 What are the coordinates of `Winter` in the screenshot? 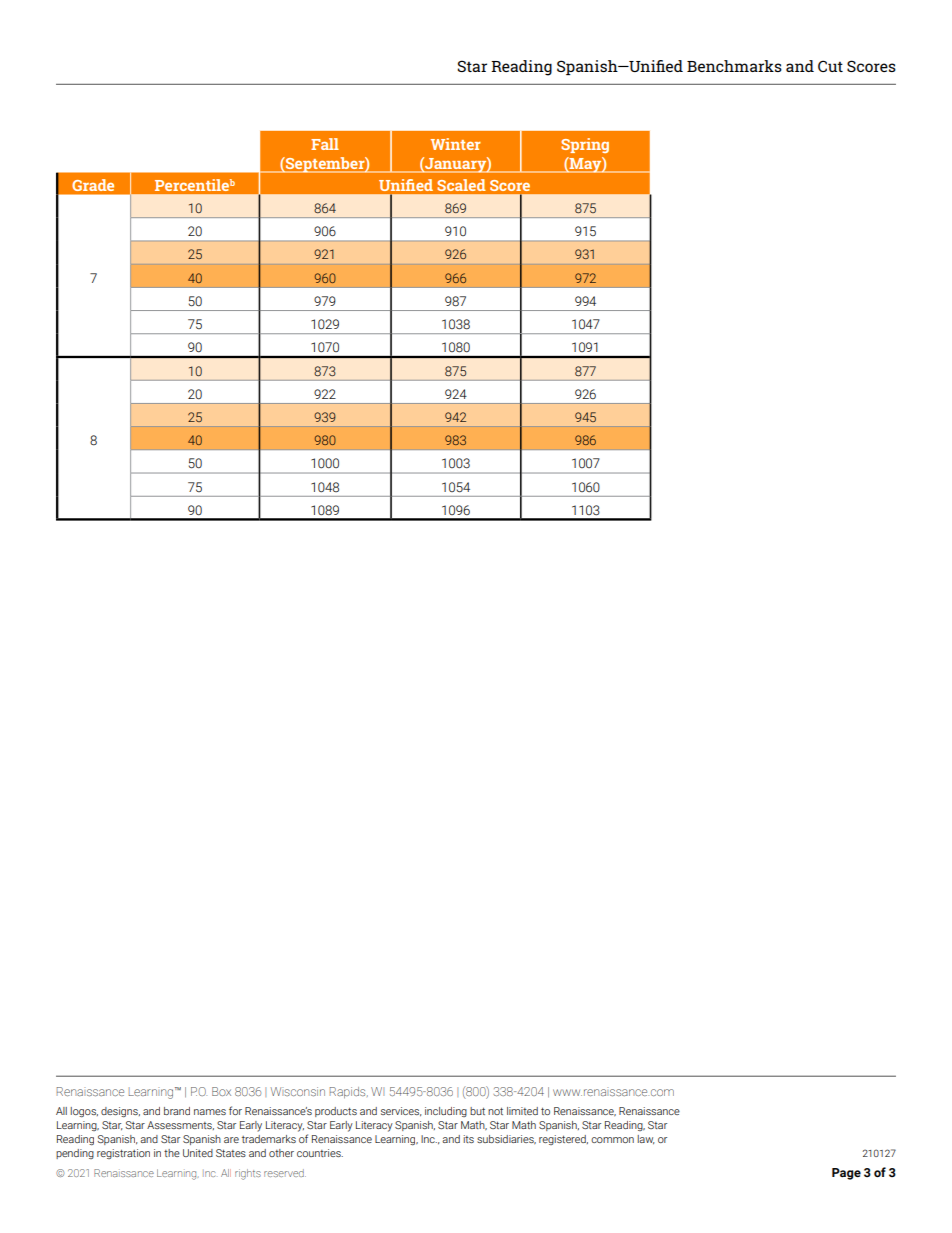 It's located at (456, 144).
